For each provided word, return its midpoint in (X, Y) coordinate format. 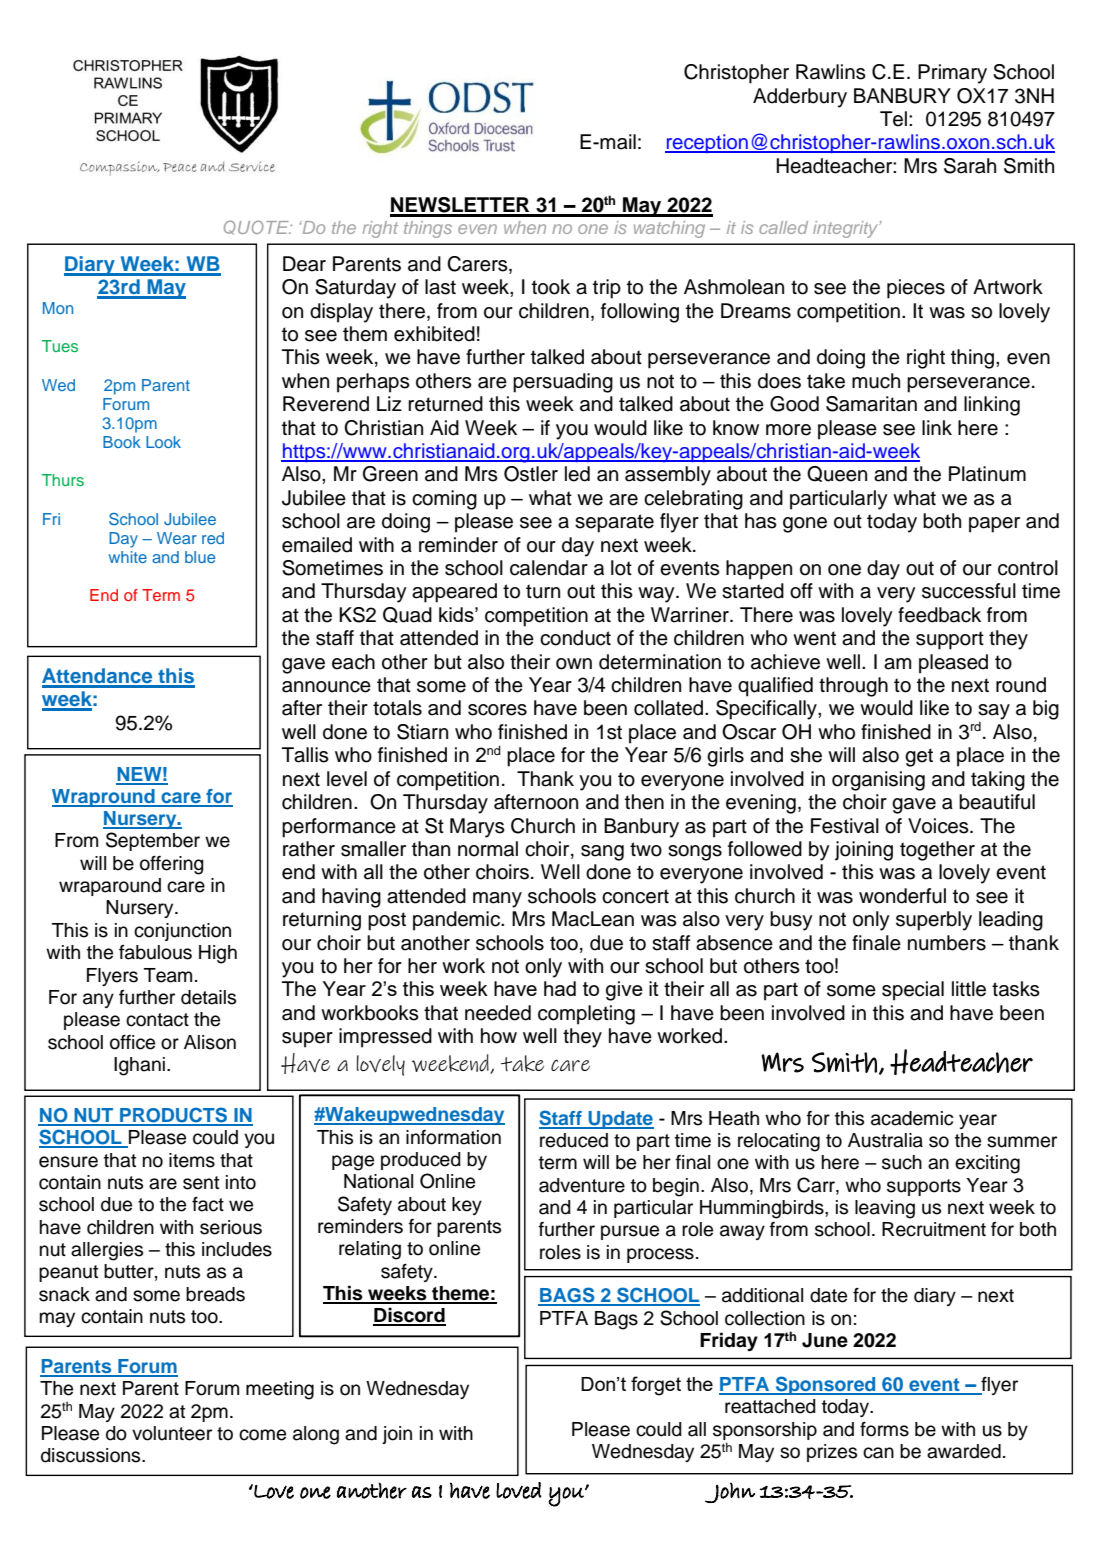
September (153, 841)
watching (669, 229)
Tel (893, 119)
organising (878, 781)
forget (656, 1386)
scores (497, 710)
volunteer (172, 1433)
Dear (304, 264)
